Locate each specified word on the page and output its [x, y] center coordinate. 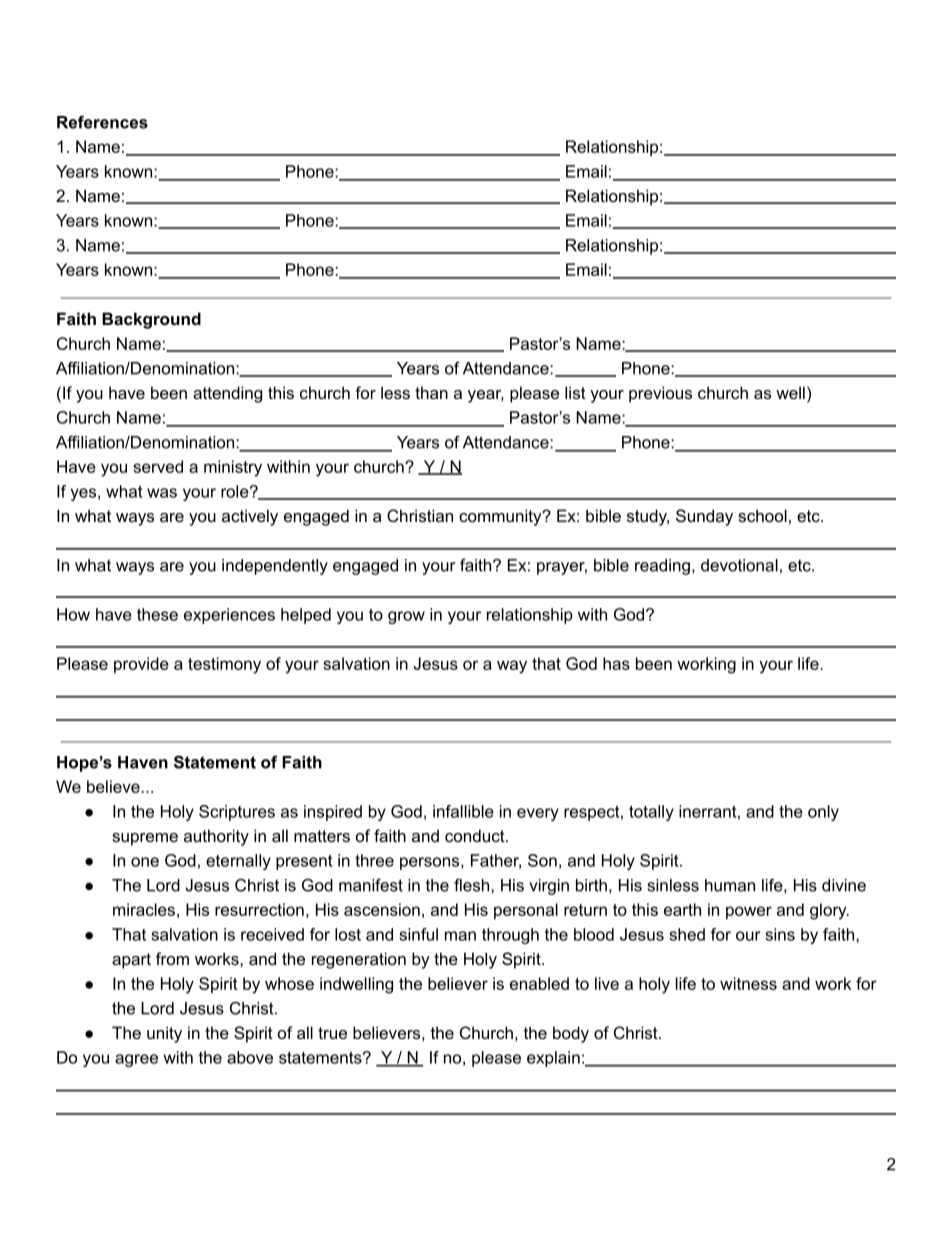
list [575, 392]
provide [141, 665]
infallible [463, 811]
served [158, 466]
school [762, 515]
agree [136, 1060]
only [823, 813]
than [431, 392]
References [102, 122]
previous [660, 394]
